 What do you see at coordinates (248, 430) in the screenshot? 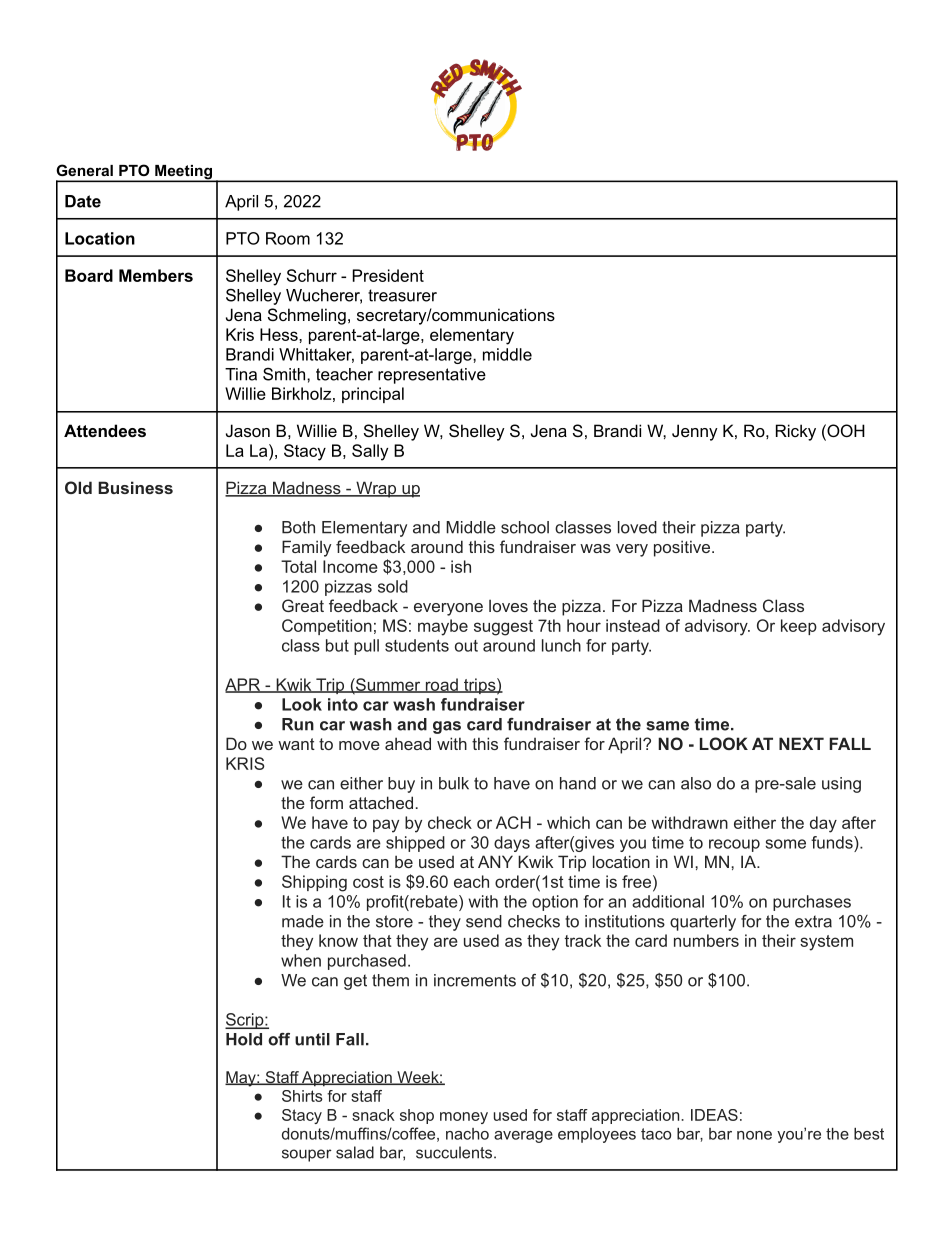
I see `Jason` at bounding box center [248, 430].
